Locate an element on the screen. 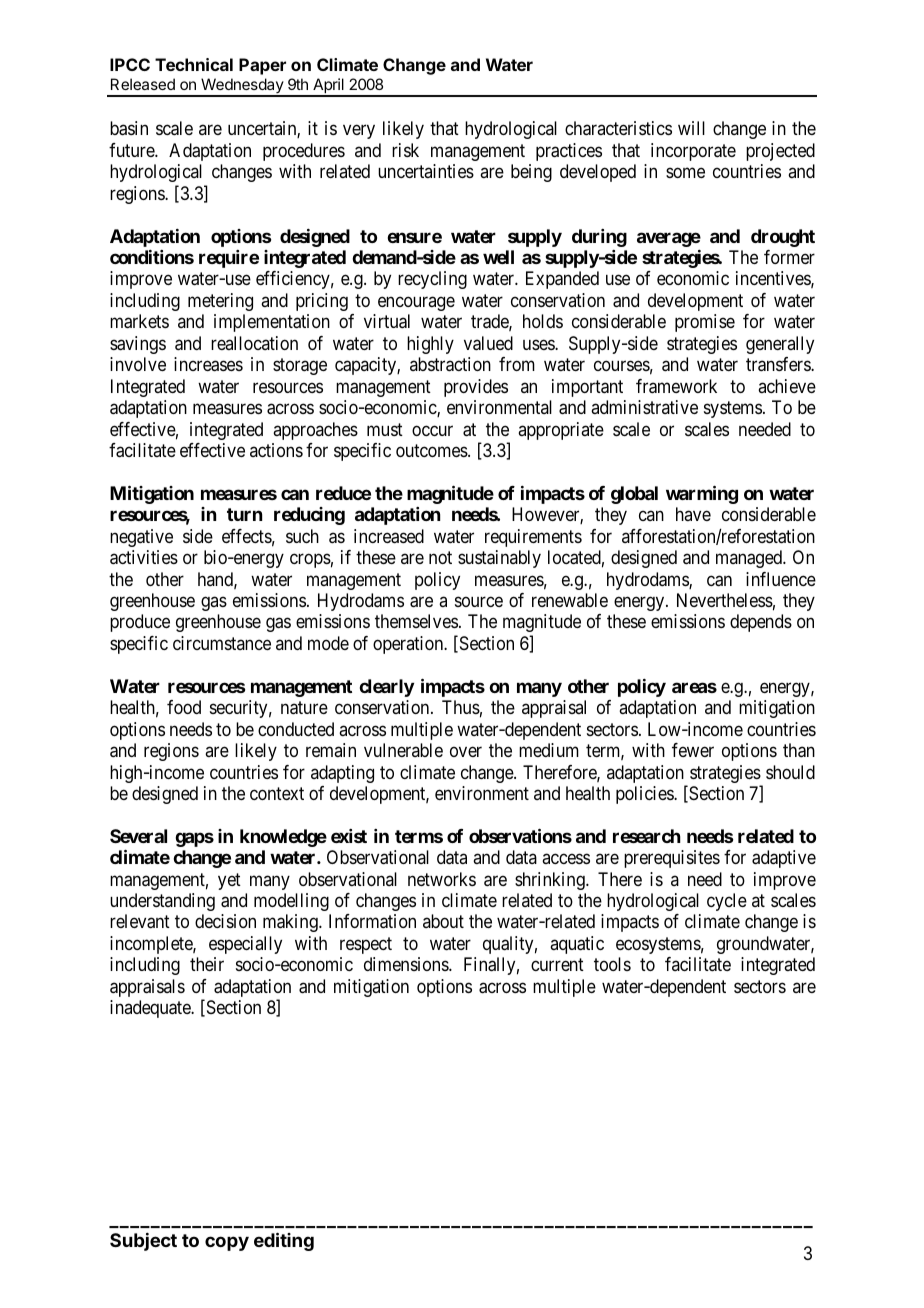 The image size is (924, 1308). risk is located at coordinates (405, 150).
